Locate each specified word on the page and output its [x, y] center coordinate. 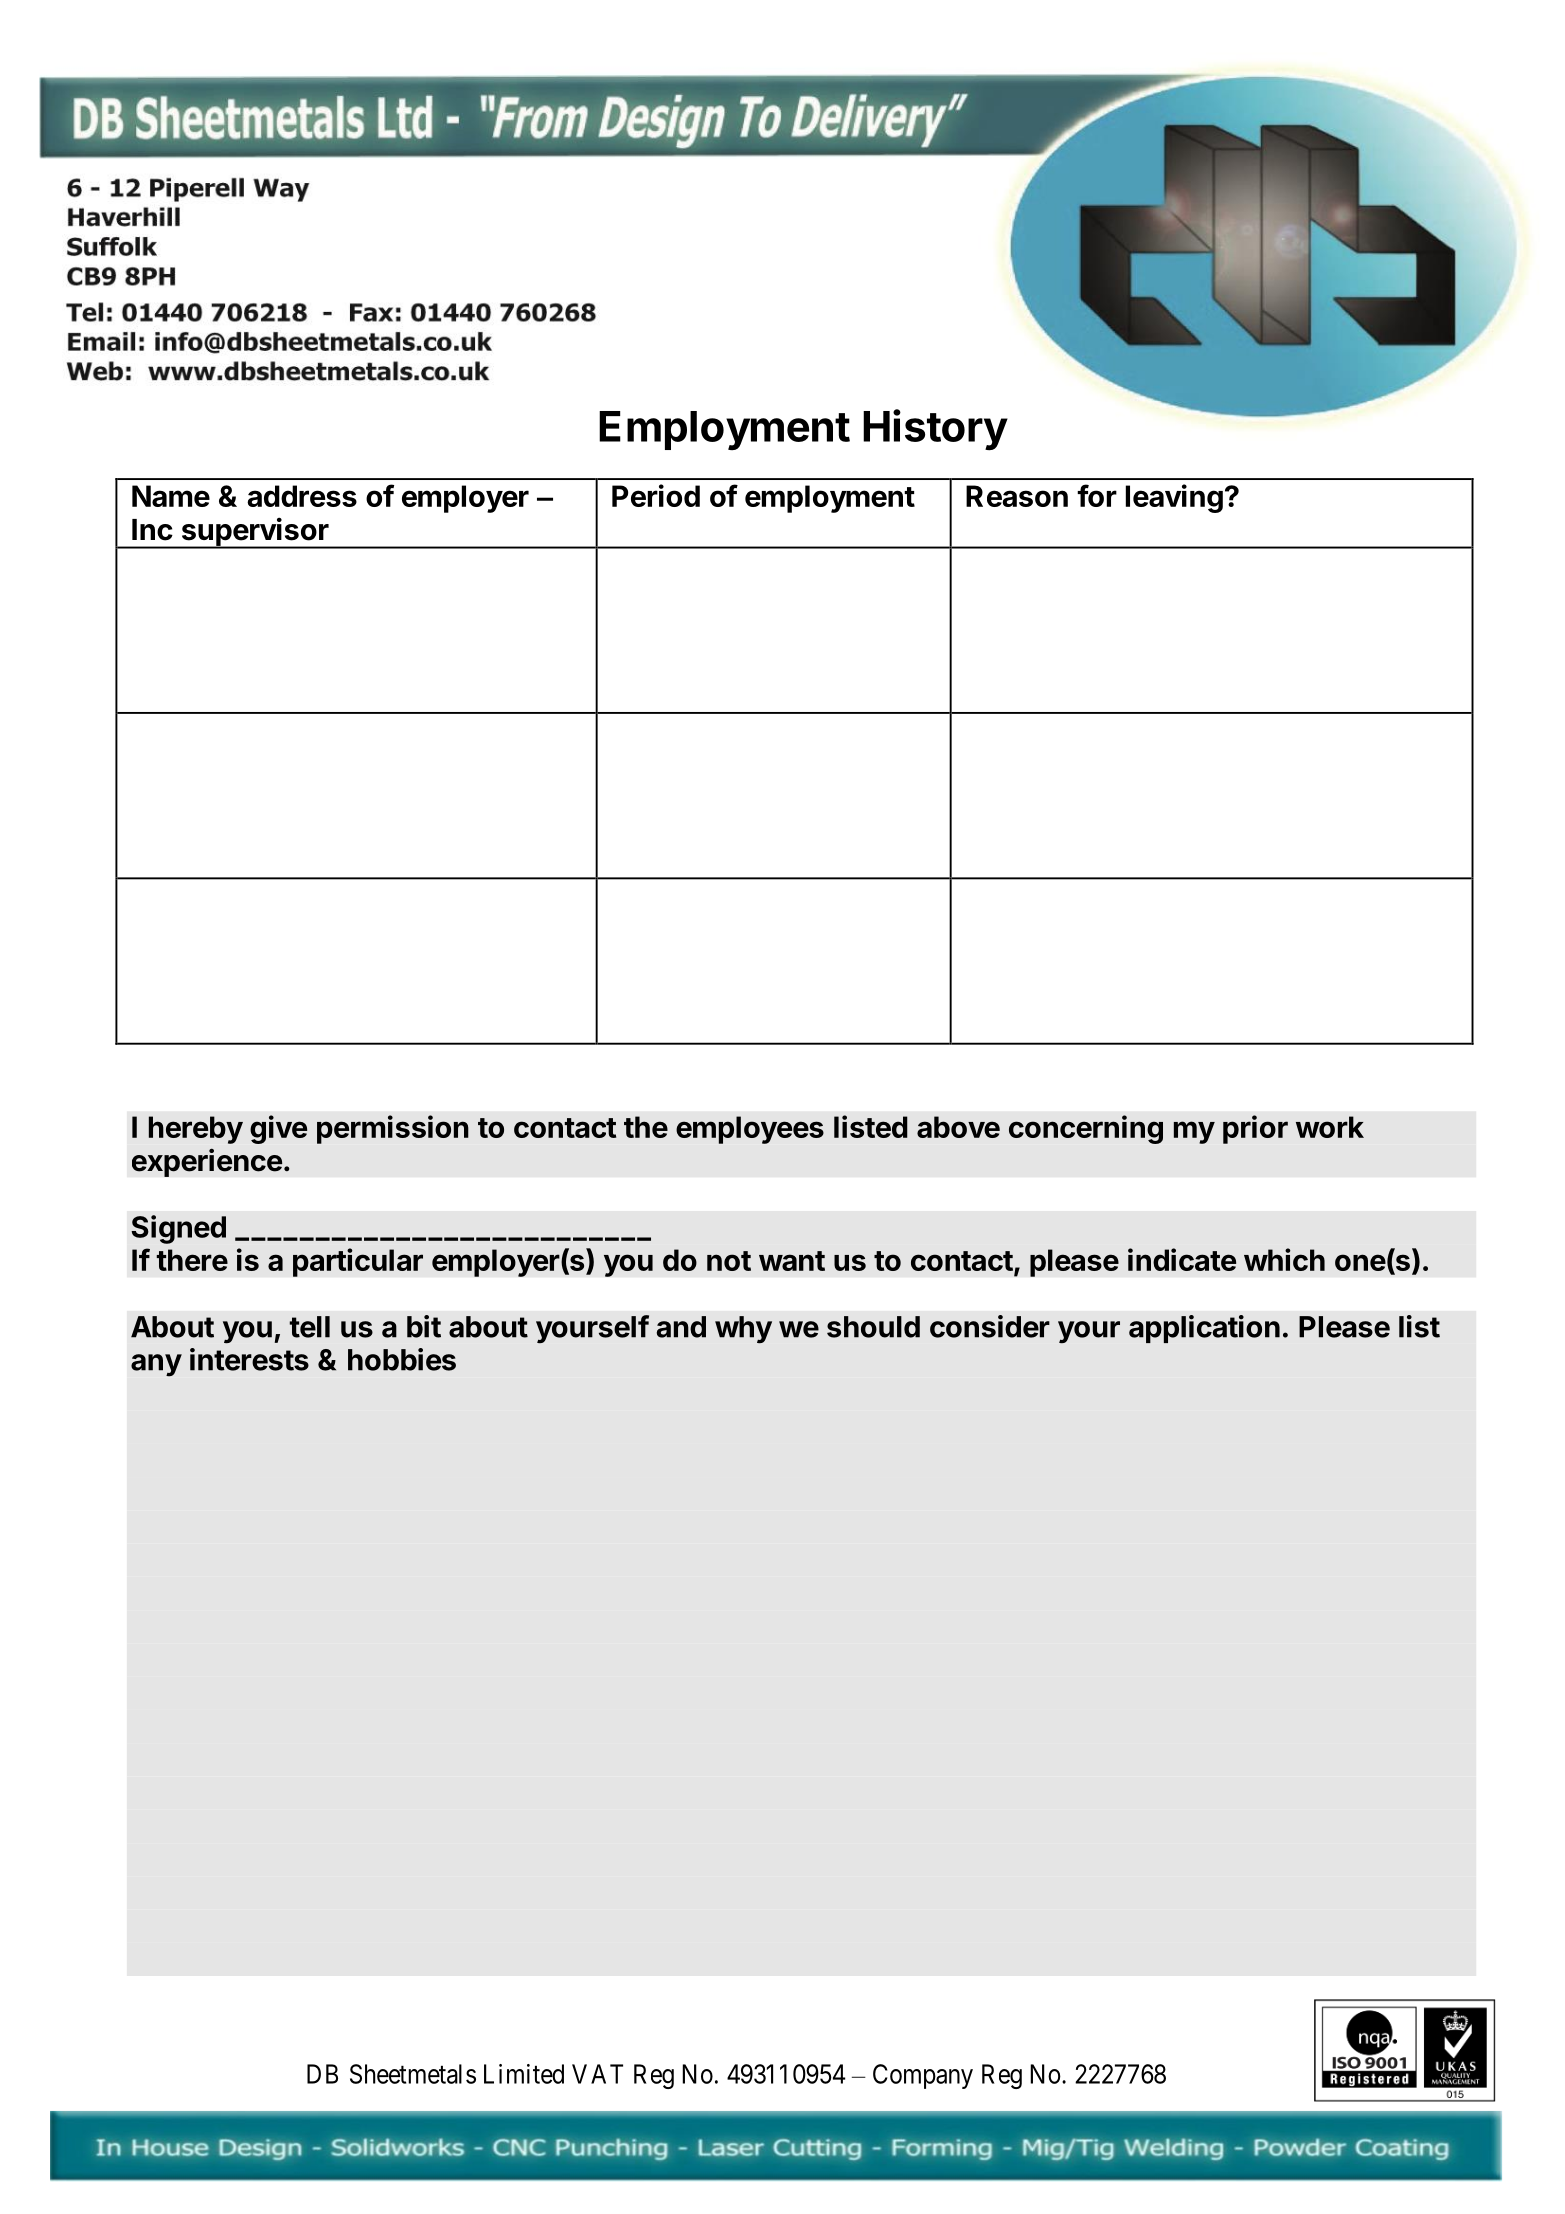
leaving [1174, 498]
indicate [1182, 1259]
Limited [524, 2074]
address [302, 496]
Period [656, 495]
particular [358, 1262]
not [729, 1261]
